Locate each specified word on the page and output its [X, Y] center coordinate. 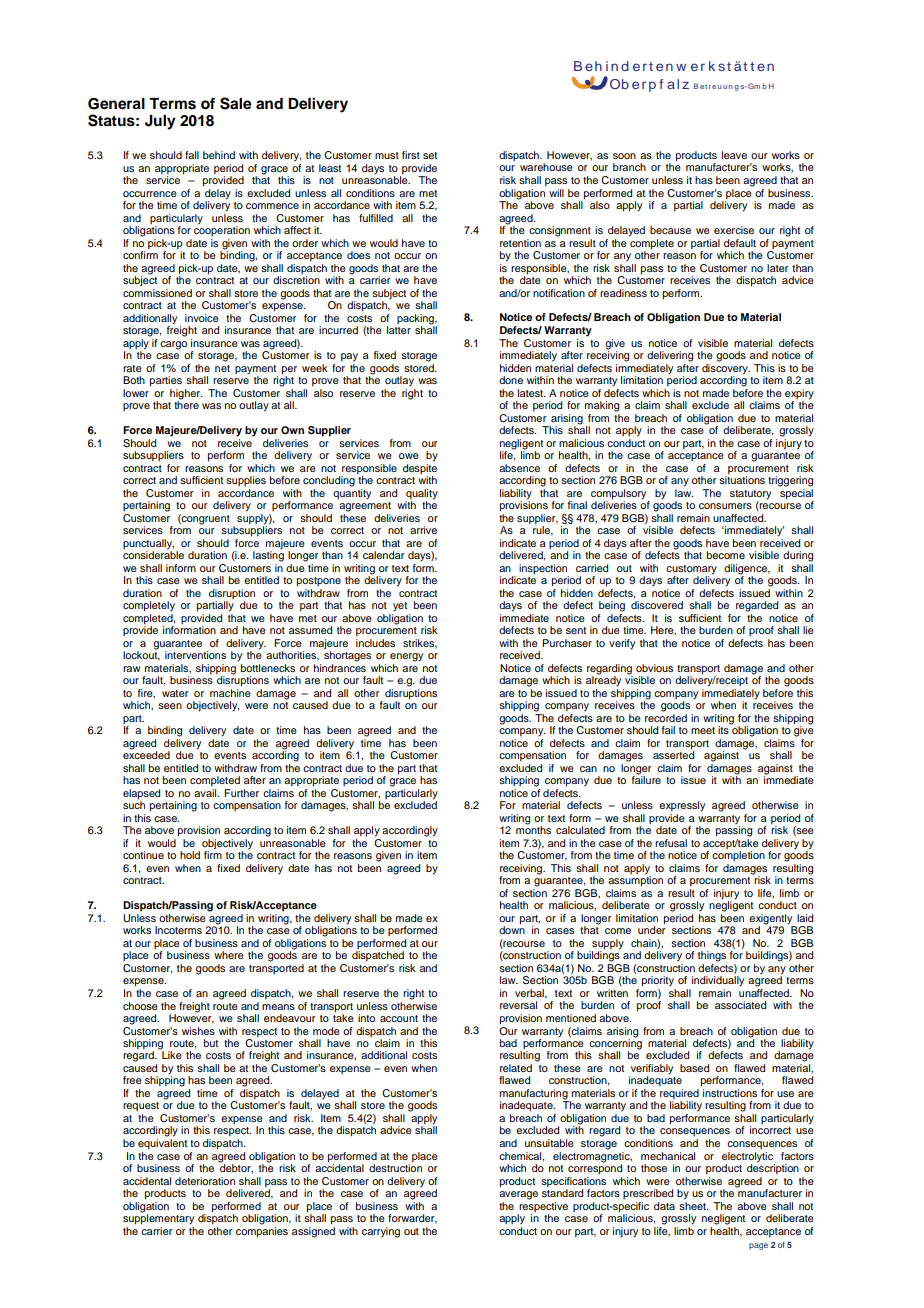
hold [190, 855]
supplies [246, 481]
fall [192, 155]
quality [422, 494]
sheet [693, 1204]
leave [734, 155]
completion [738, 856]
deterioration [205, 1181]
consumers [725, 506]
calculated [580, 830]
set [430, 155]
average [518, 1195]
